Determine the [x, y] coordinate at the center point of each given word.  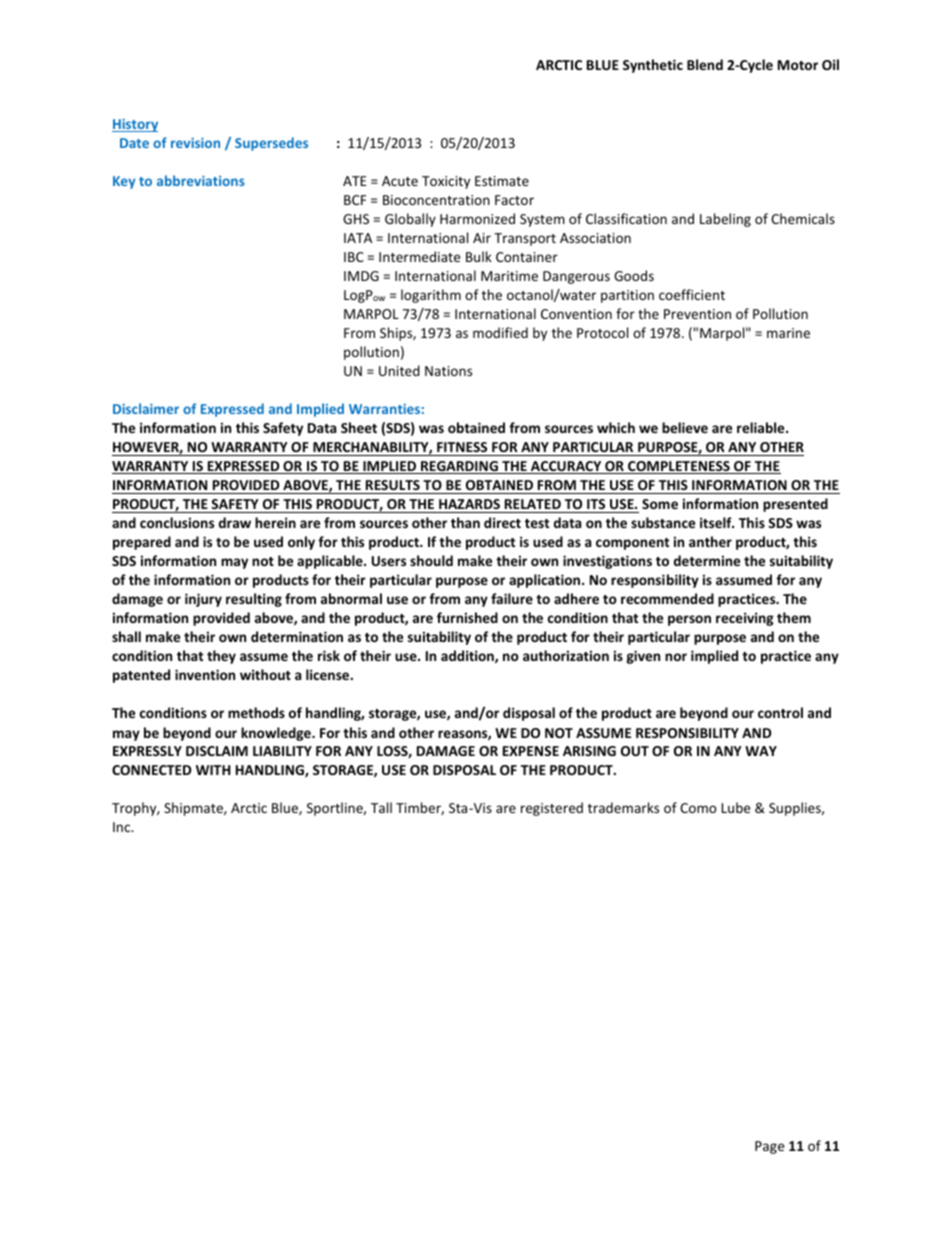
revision [195, 143]
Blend [705, 64]
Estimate [502, 181]
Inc [123, 827]
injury [203, 600]
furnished [467, 617]
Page [769, 1147]
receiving [745, 619]
